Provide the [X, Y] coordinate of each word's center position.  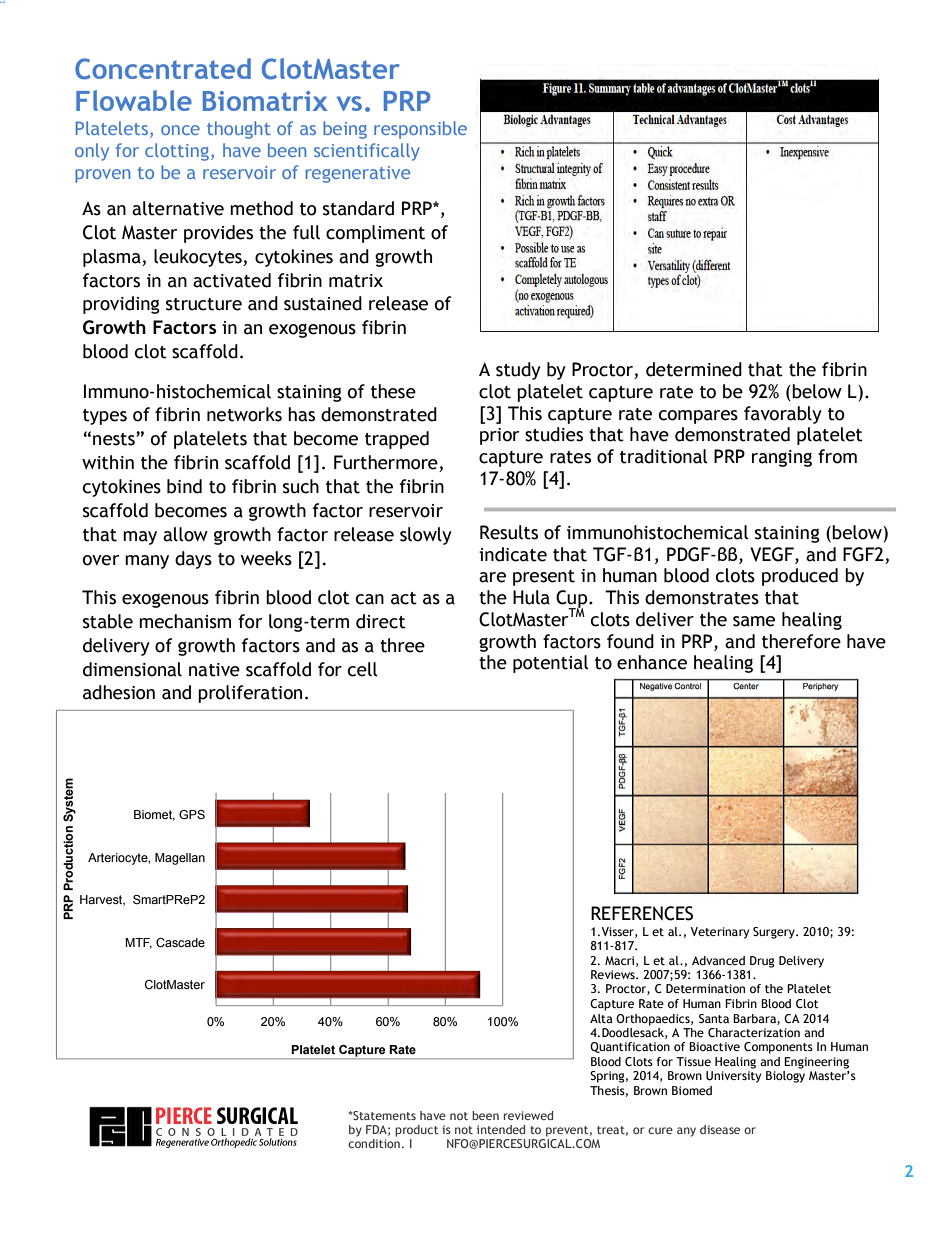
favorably [783, 415]
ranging [782, 458]
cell [363, 669]
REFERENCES [642, 913]
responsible [420, 130]
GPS [192, 814]
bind [184, 486]
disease [720, 1129]
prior [499, 436]
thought [239, 130]
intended [501, 1129]
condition [374, 1143]
